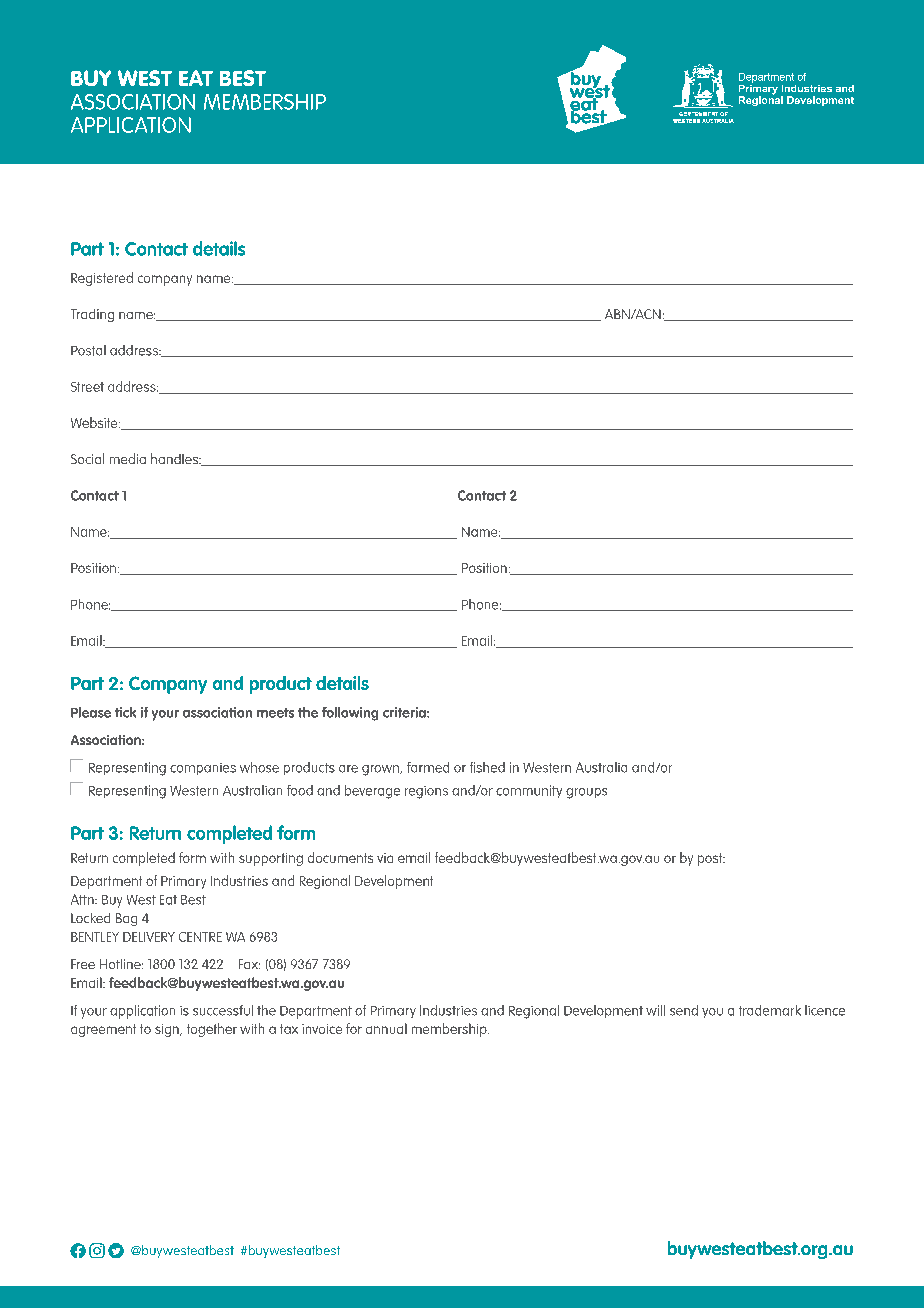  Describe the element at coordinates (386, 1028) in the document. I see `annual` at that location.
